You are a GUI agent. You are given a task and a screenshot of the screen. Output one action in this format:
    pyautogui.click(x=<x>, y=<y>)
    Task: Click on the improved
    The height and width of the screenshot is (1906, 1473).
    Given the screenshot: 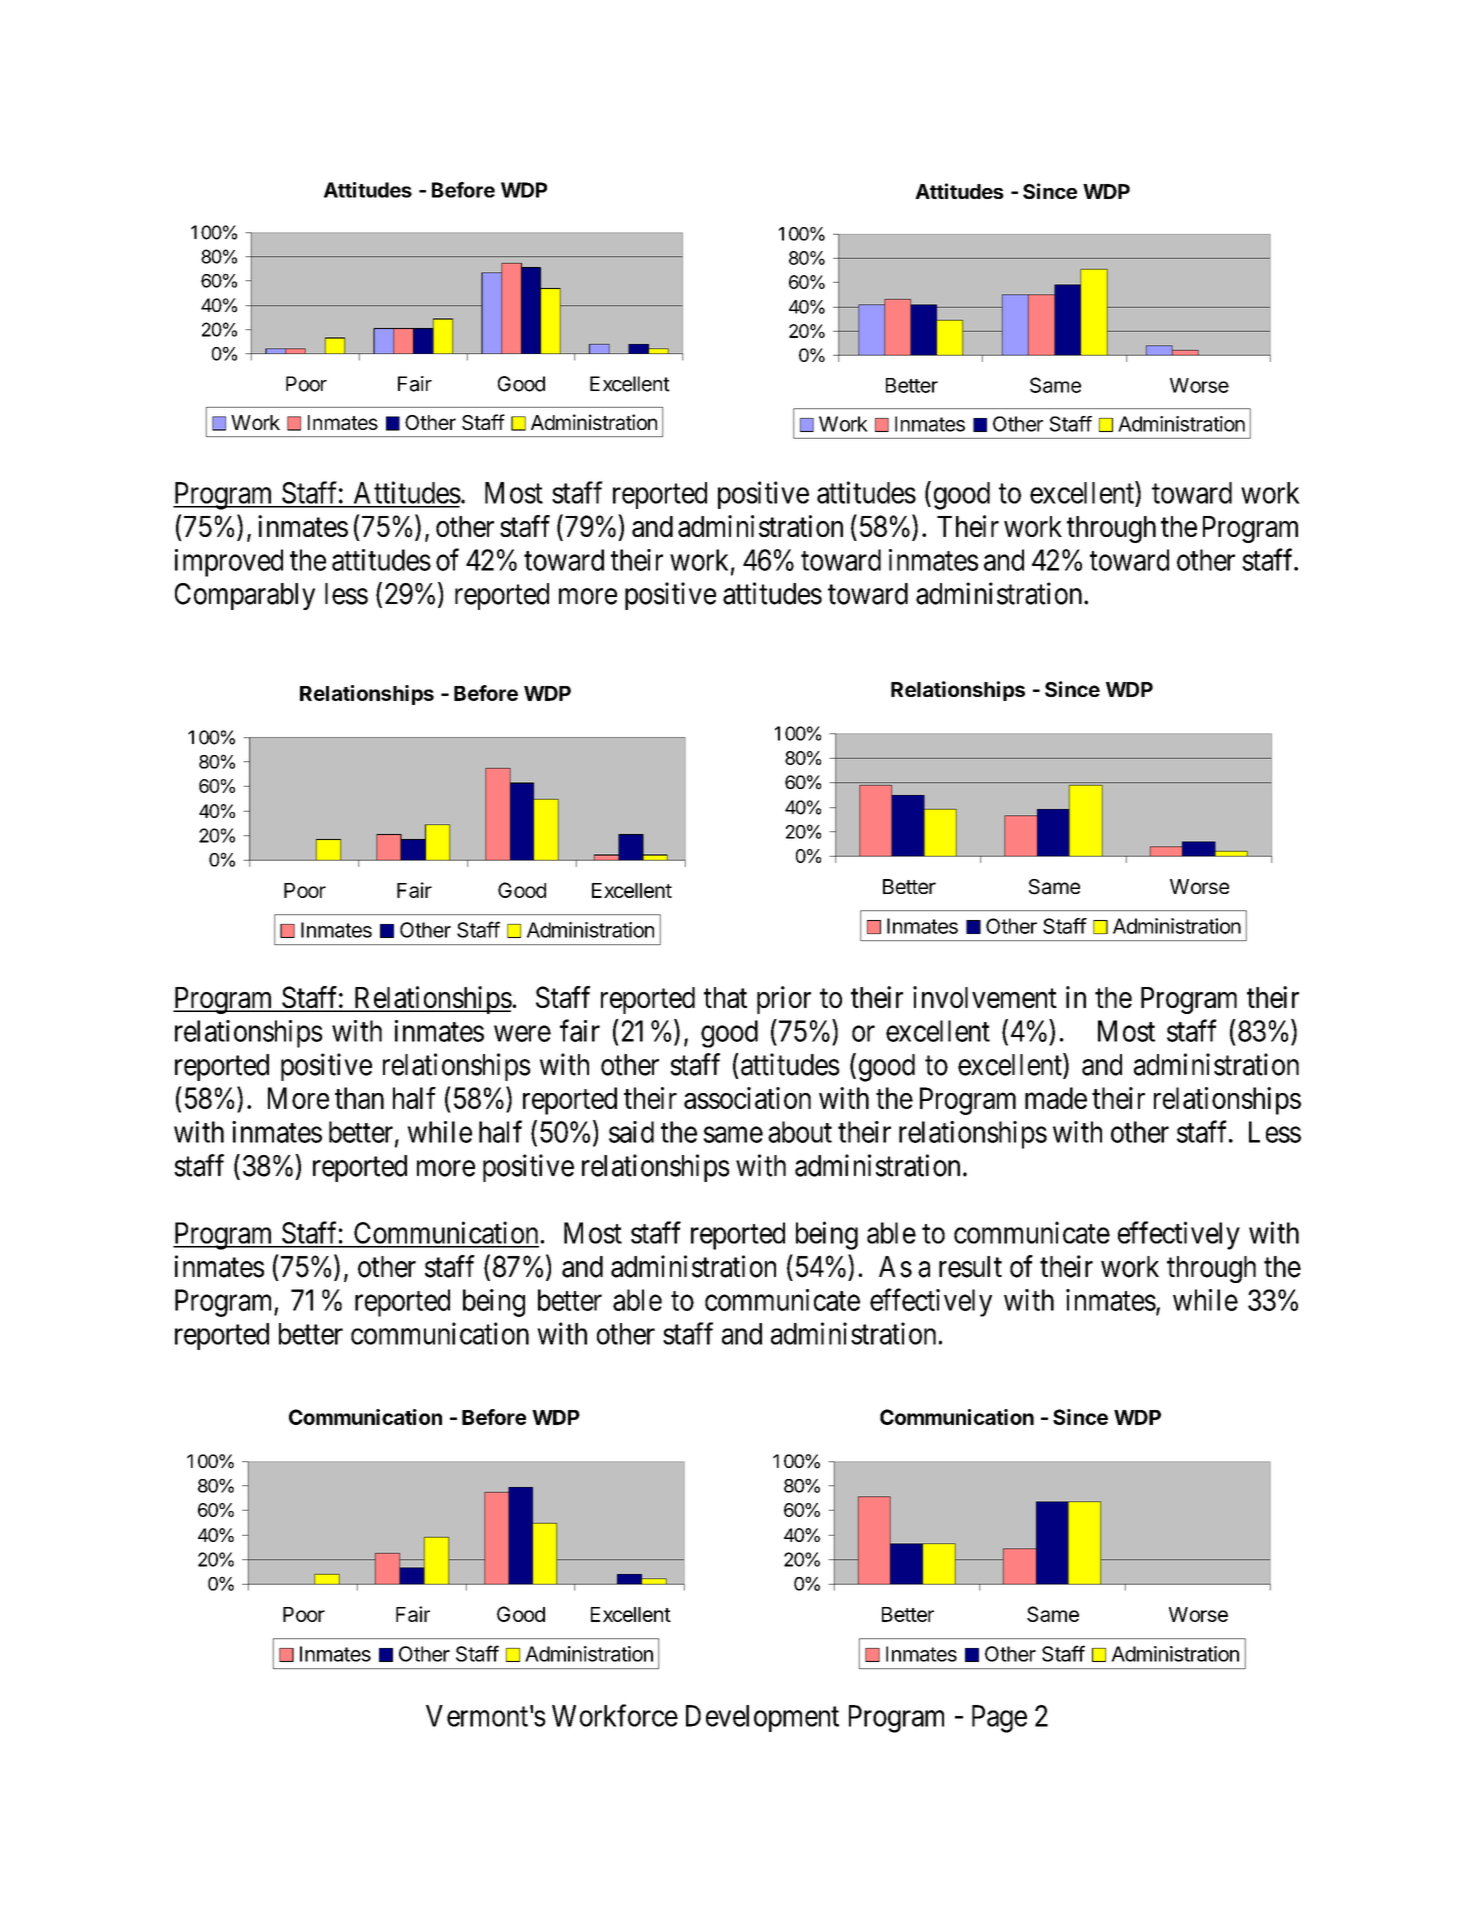 What is the action you would take?
    pyautogui.click(x=229, y=563)
